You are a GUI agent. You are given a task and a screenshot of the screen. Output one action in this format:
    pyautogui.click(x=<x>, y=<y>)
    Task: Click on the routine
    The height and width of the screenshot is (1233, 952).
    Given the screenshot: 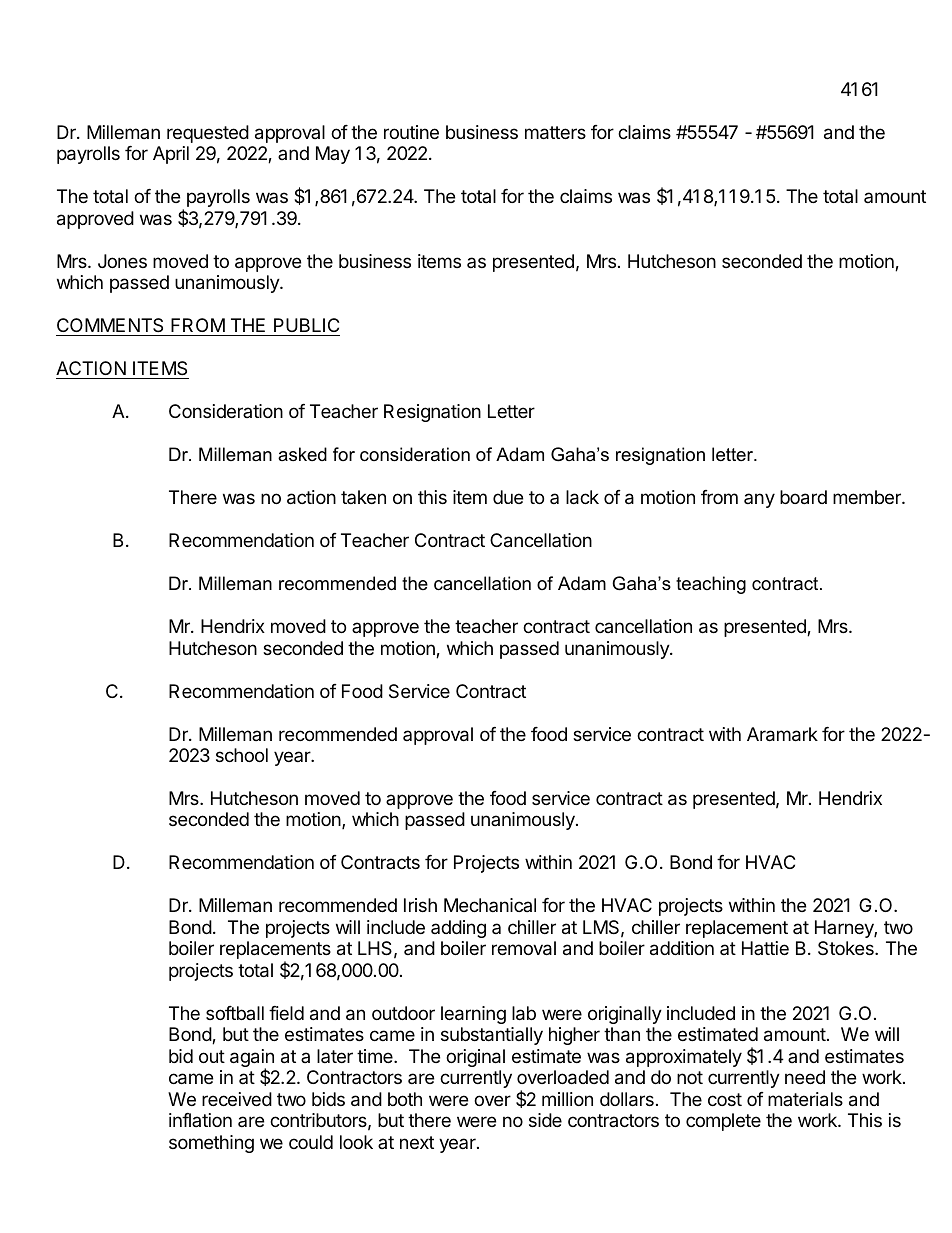 What is the action you would take?
    pyautogui.click(x=411, y=132)
